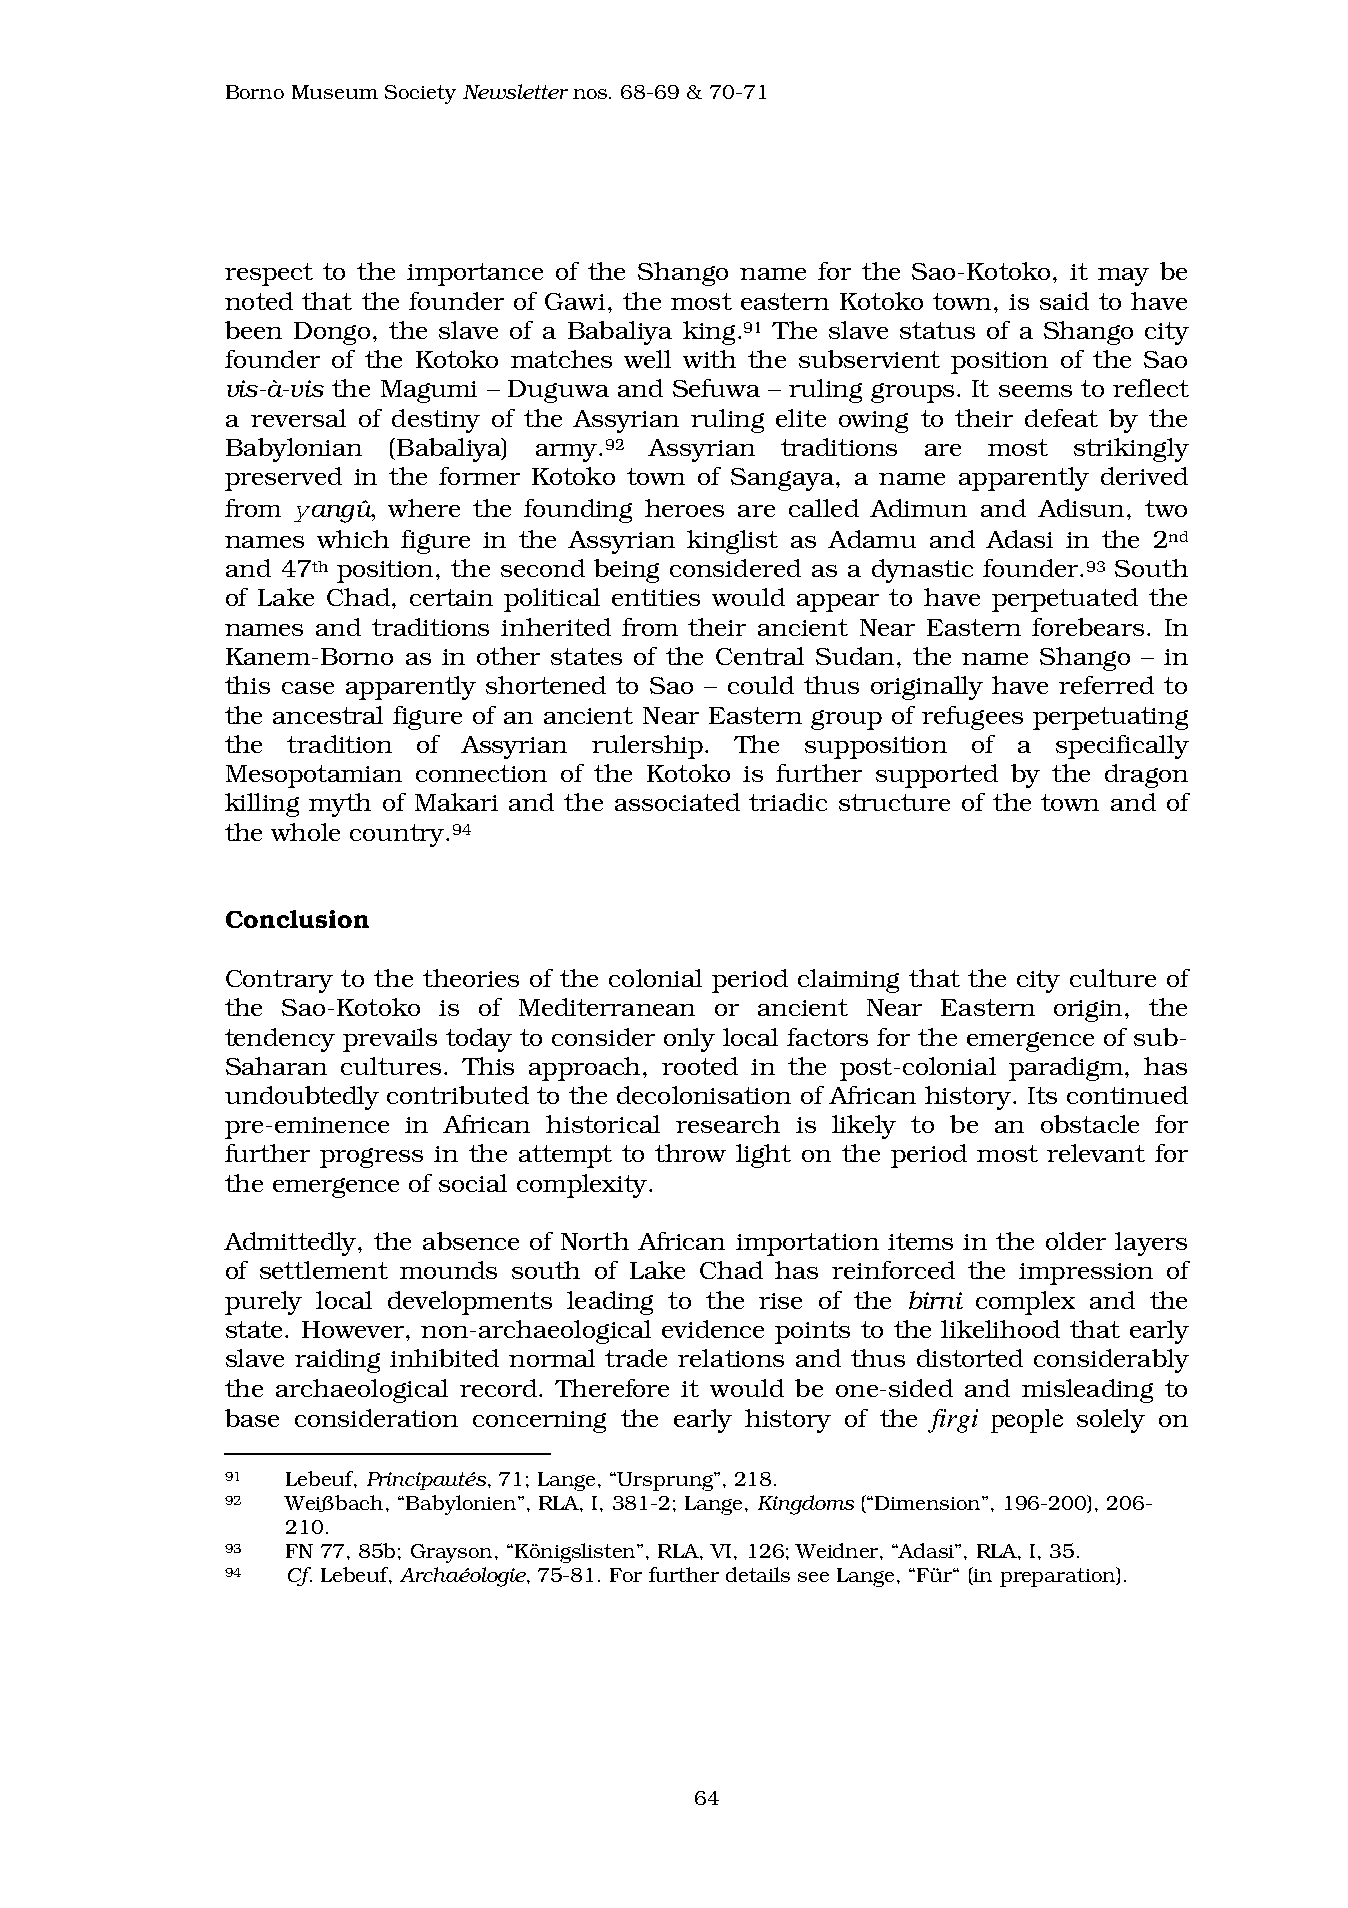  What do you see at coordinates (1123, 277) in the image?
I see `may` at bounding box center [1123, 277].
